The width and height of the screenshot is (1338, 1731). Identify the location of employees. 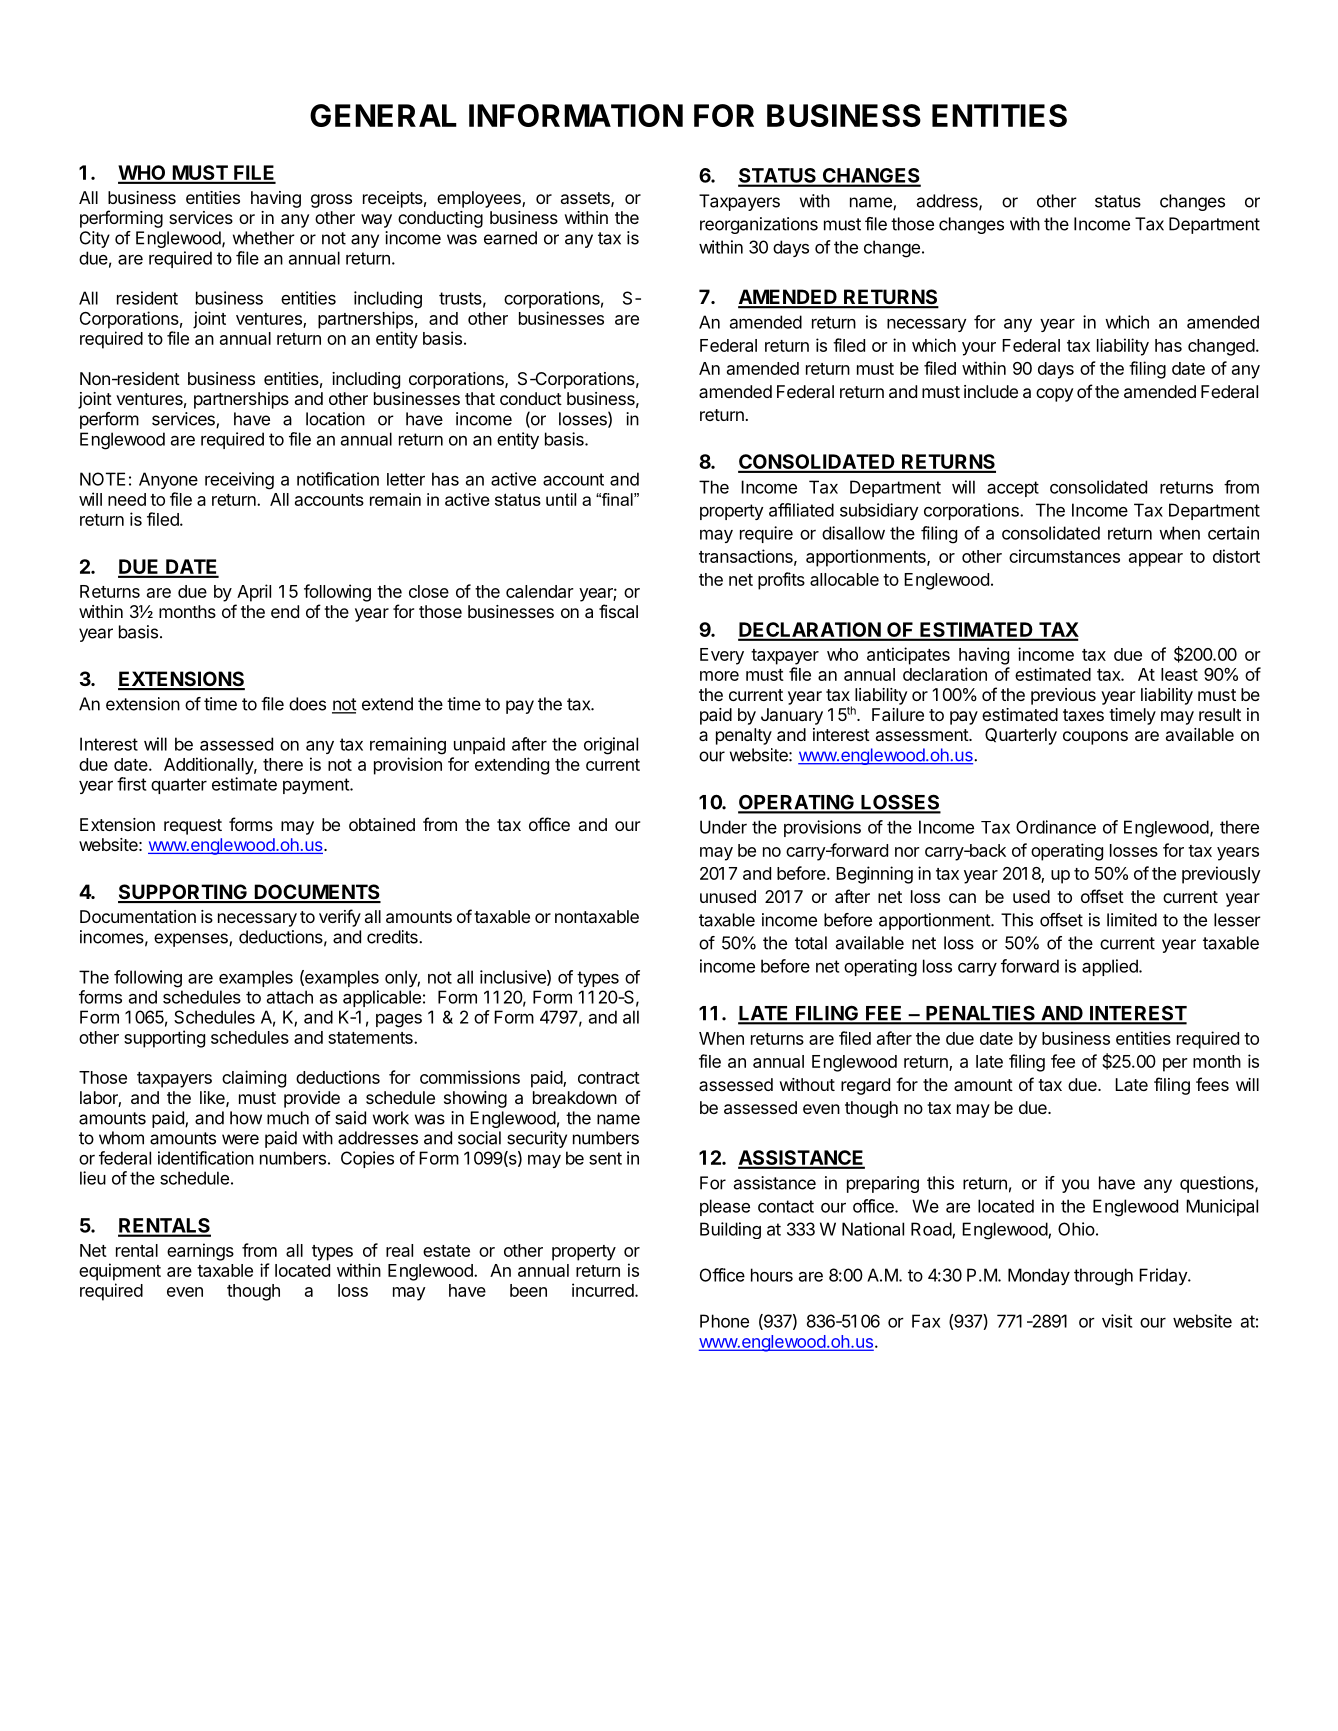
(480, 199).
